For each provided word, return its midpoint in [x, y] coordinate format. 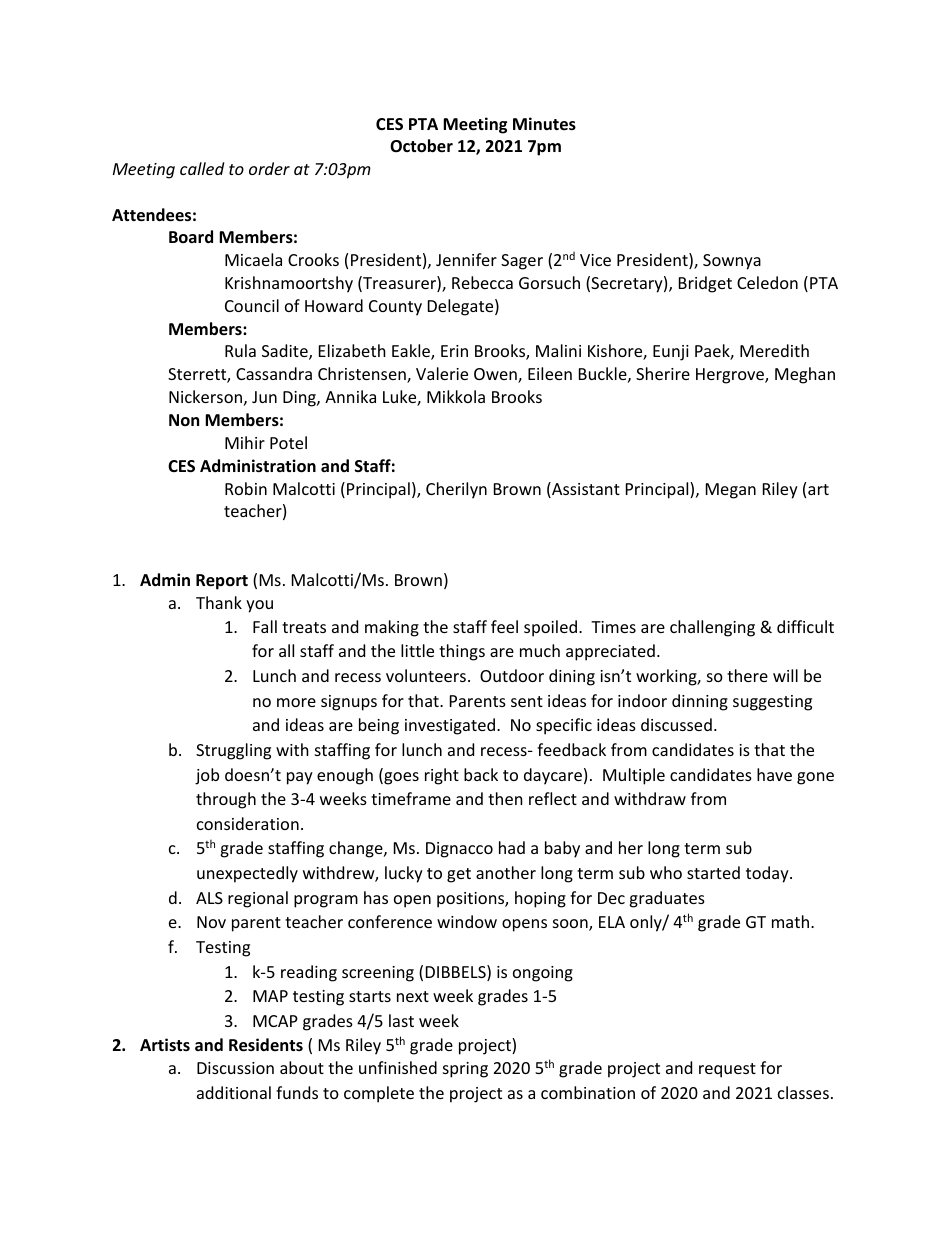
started [713, 872]
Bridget [705, 284]
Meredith [774, 350]
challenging [712, 628]
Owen [496, 375]
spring [465, 1070]
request [727, 1070]
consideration [248, 823]
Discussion [235, 1068]
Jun [264, 397]
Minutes [544, 124]
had [512, 847]
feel [504, 626]
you [259, 606]
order [269, 168]
